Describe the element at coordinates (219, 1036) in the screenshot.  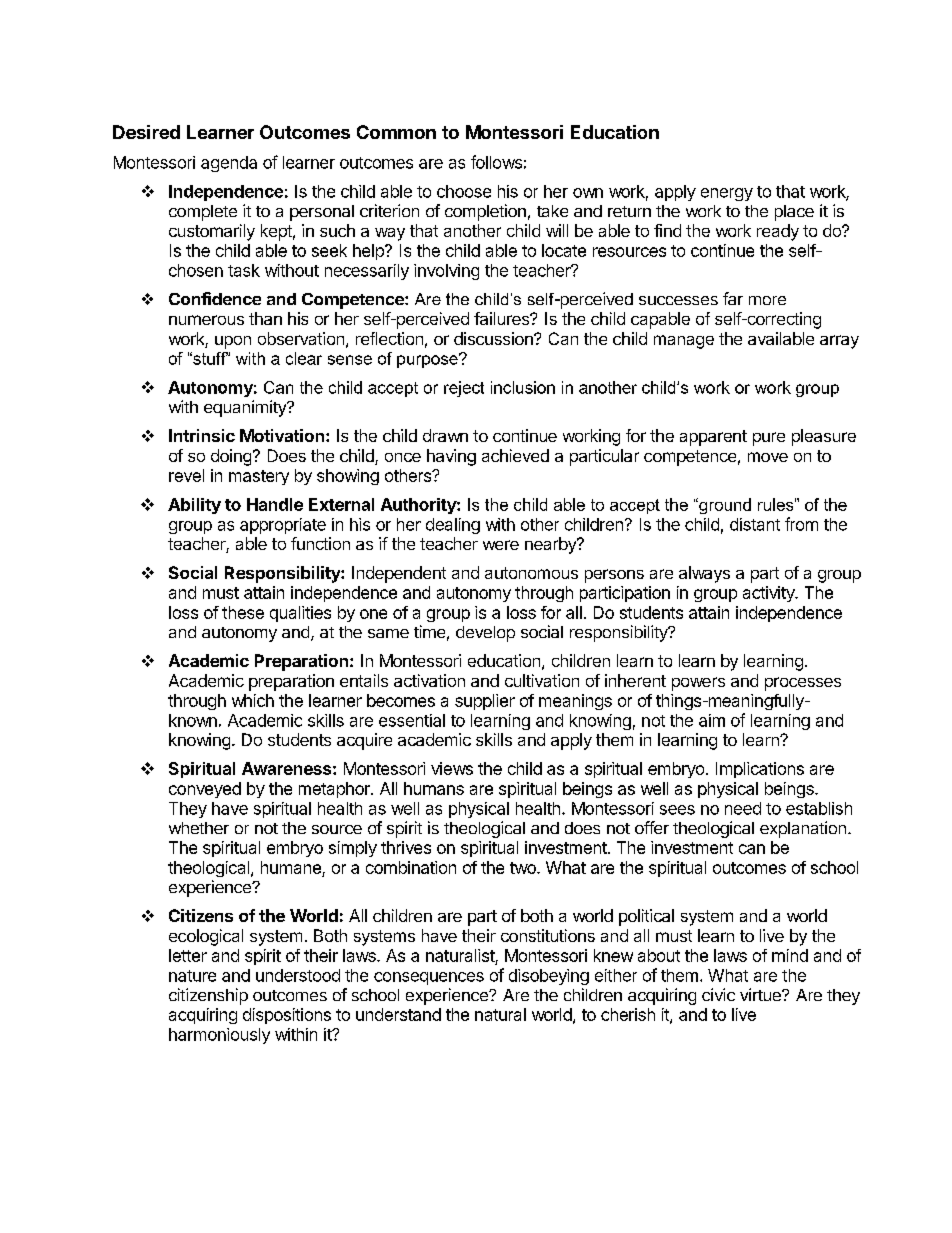
I see `harmoniously` at that location.
